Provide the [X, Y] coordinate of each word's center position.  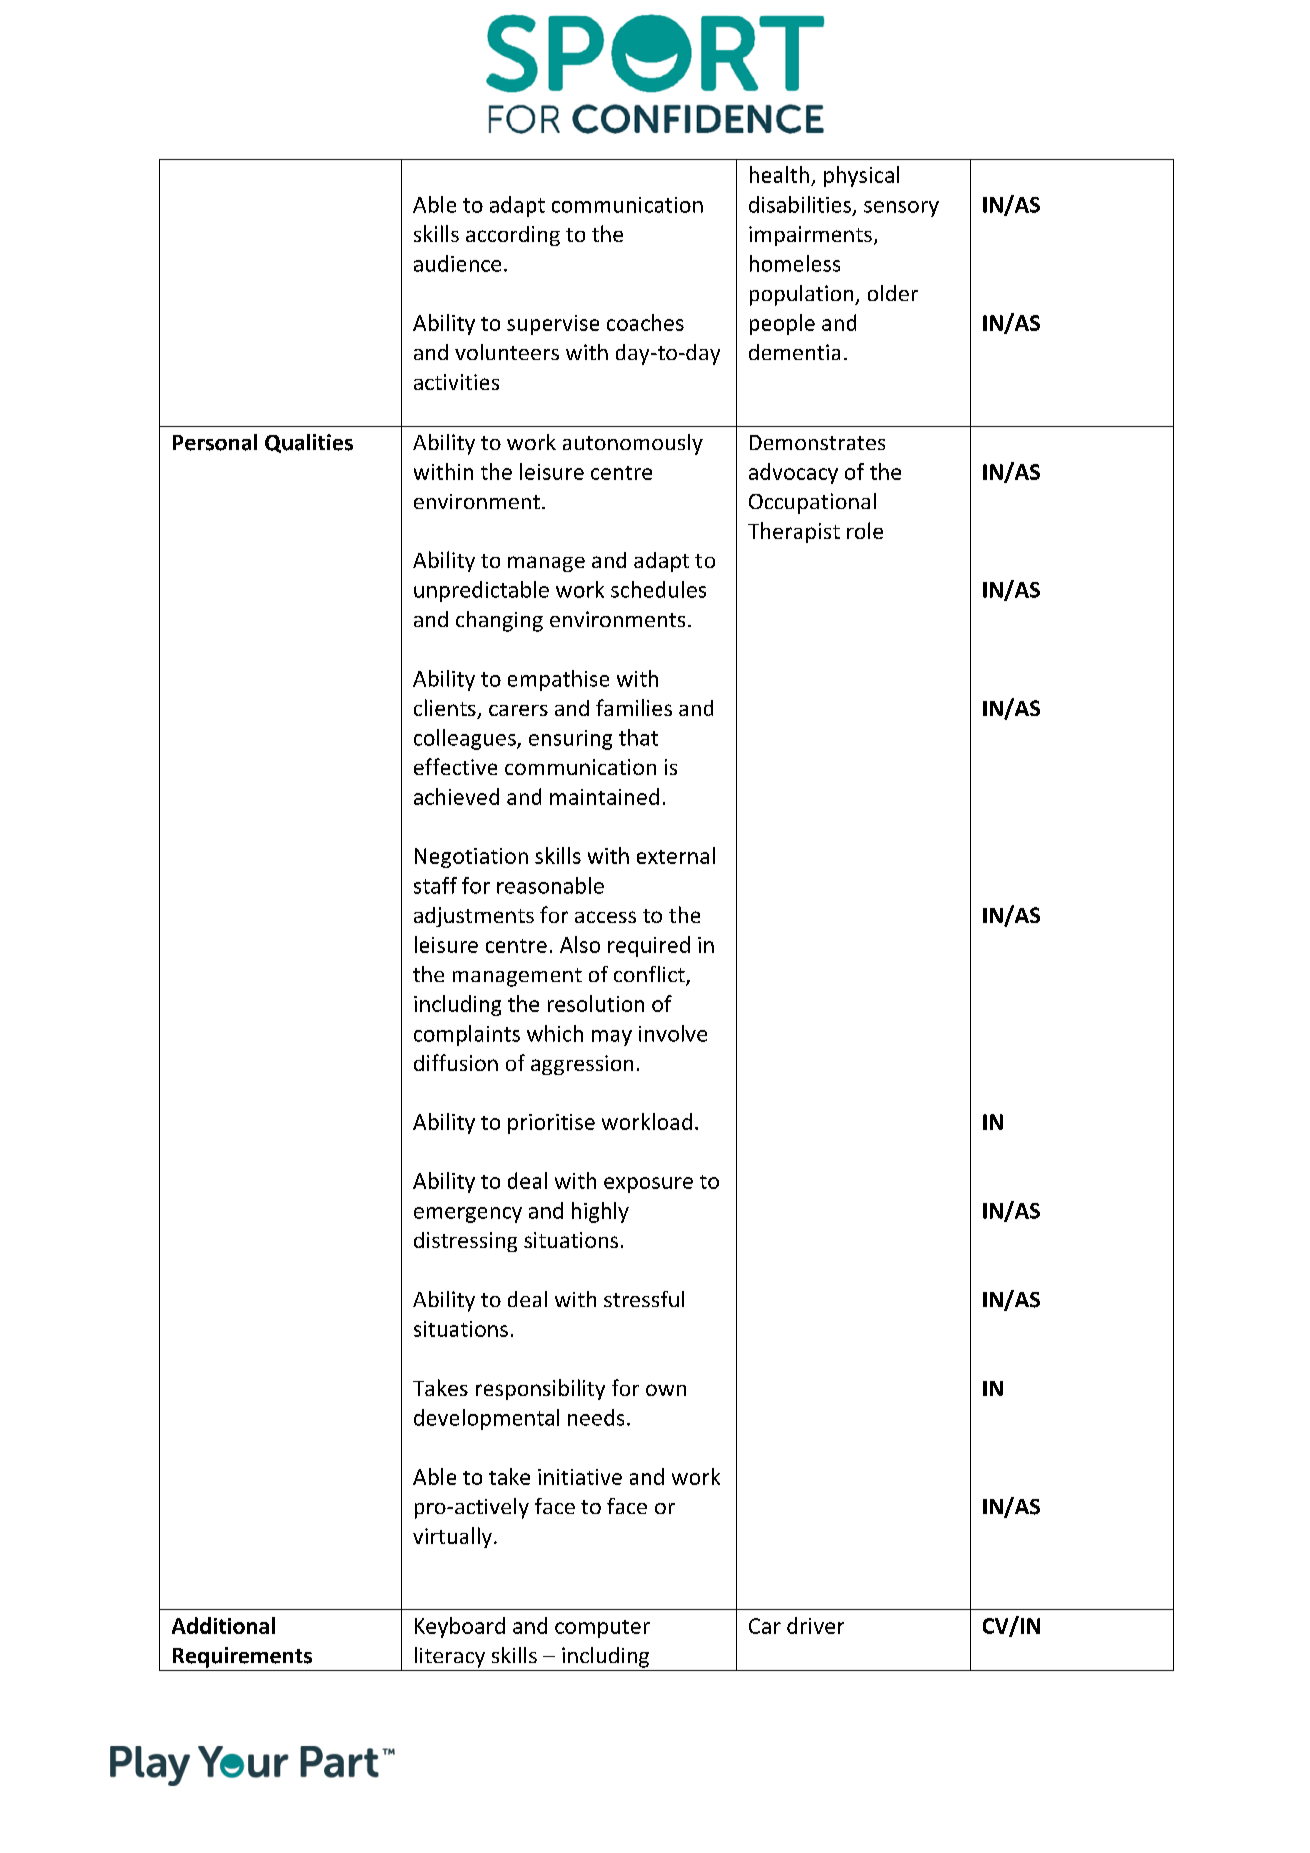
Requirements [242, 1657]
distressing [465, 1242]
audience [457, 263]
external [676, 855]
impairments [810, 236]
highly [600, 1212]
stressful [644, 1299]
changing [499, 621]
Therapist [794, 532]
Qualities [309, 443]
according [513, 236]
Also [580, 944]
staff [435, 885]
